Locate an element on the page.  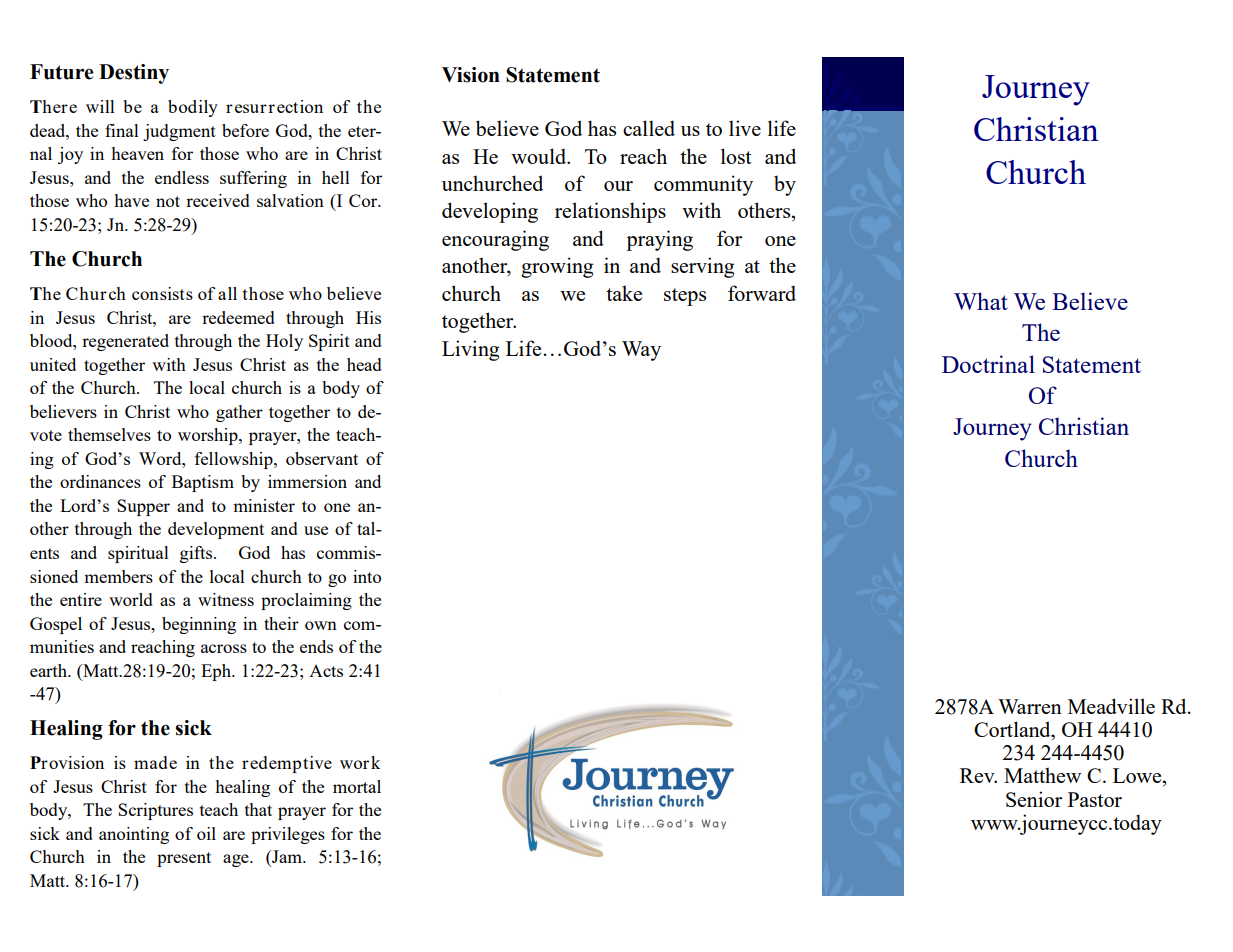
into is located at coordinates (367, 576).
